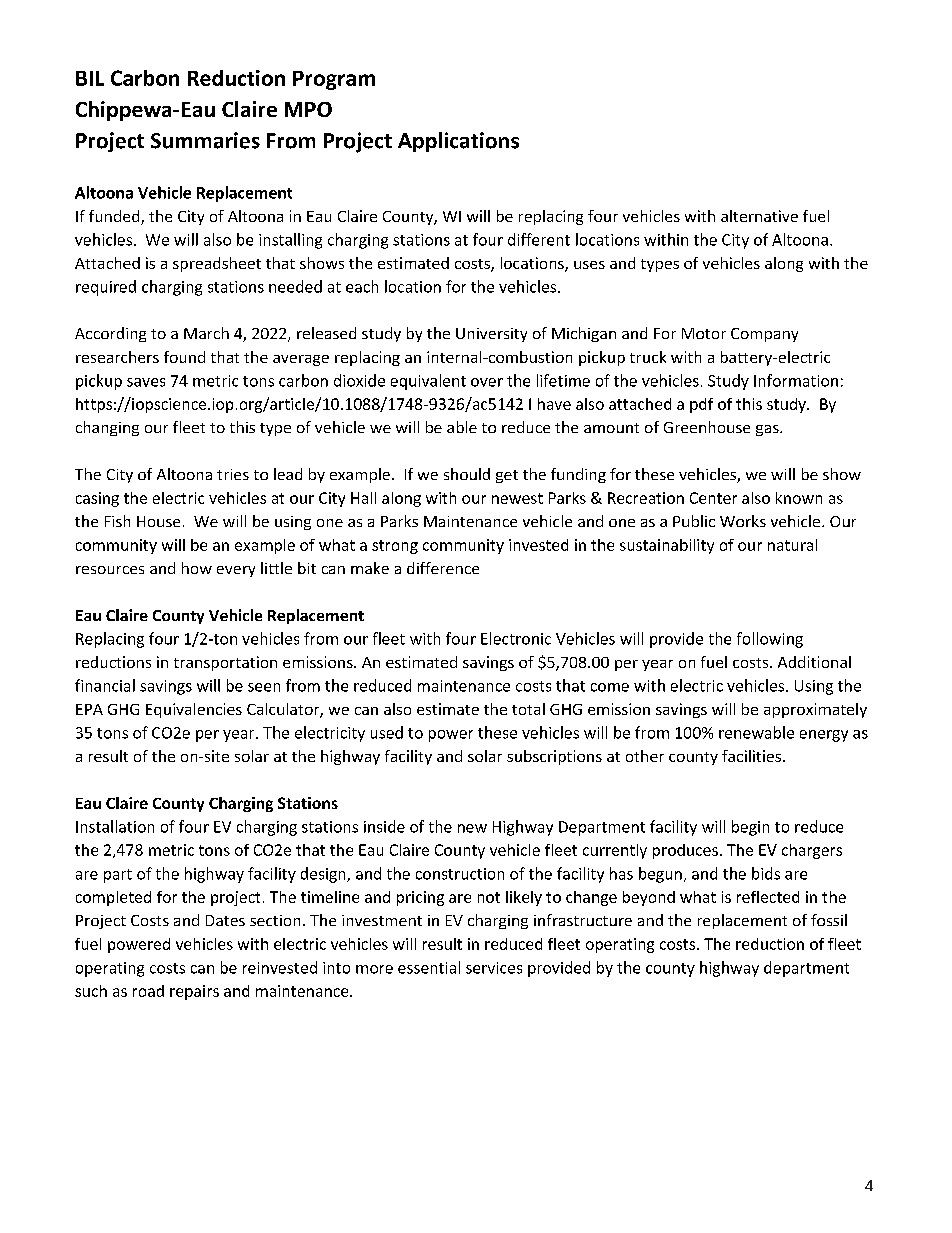 This screenshot has height=1233, width=952. What do you see at coordinates (759, 216) in the screenshot?
I see `alternative` at bounding box center [759, 216].
